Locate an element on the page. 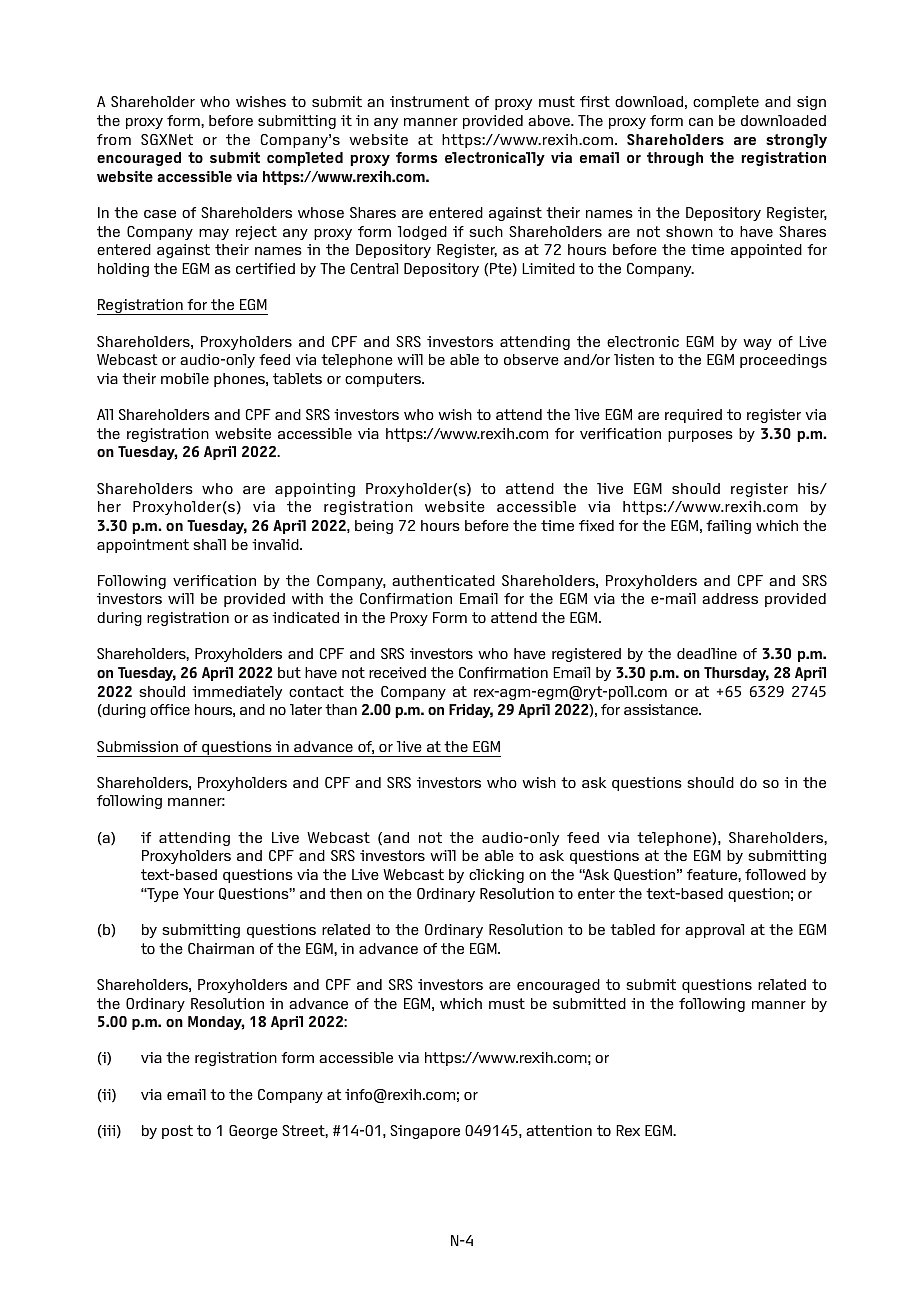  shall is located at coordinates (209, 544).
